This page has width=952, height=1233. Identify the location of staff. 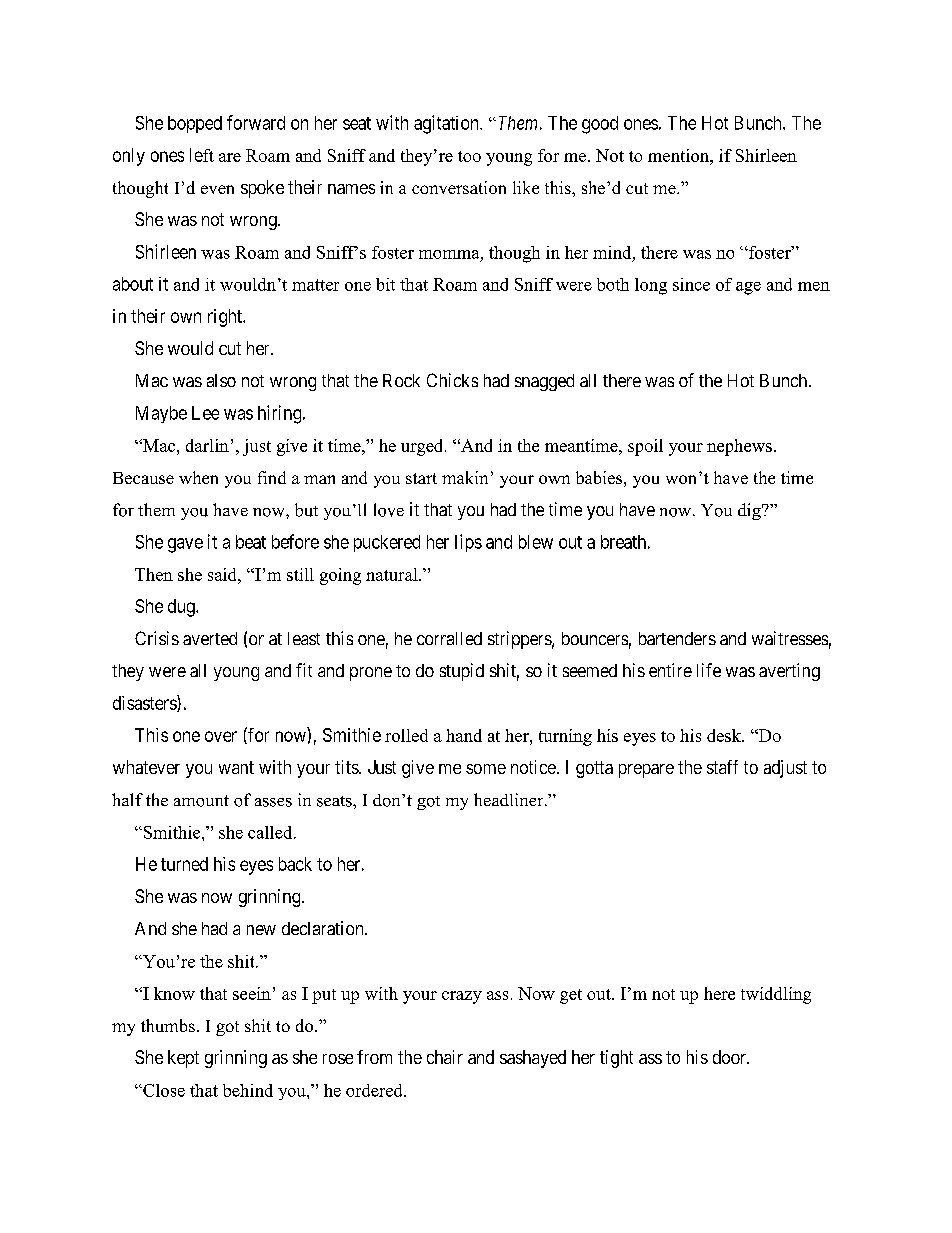
(722, 767).
